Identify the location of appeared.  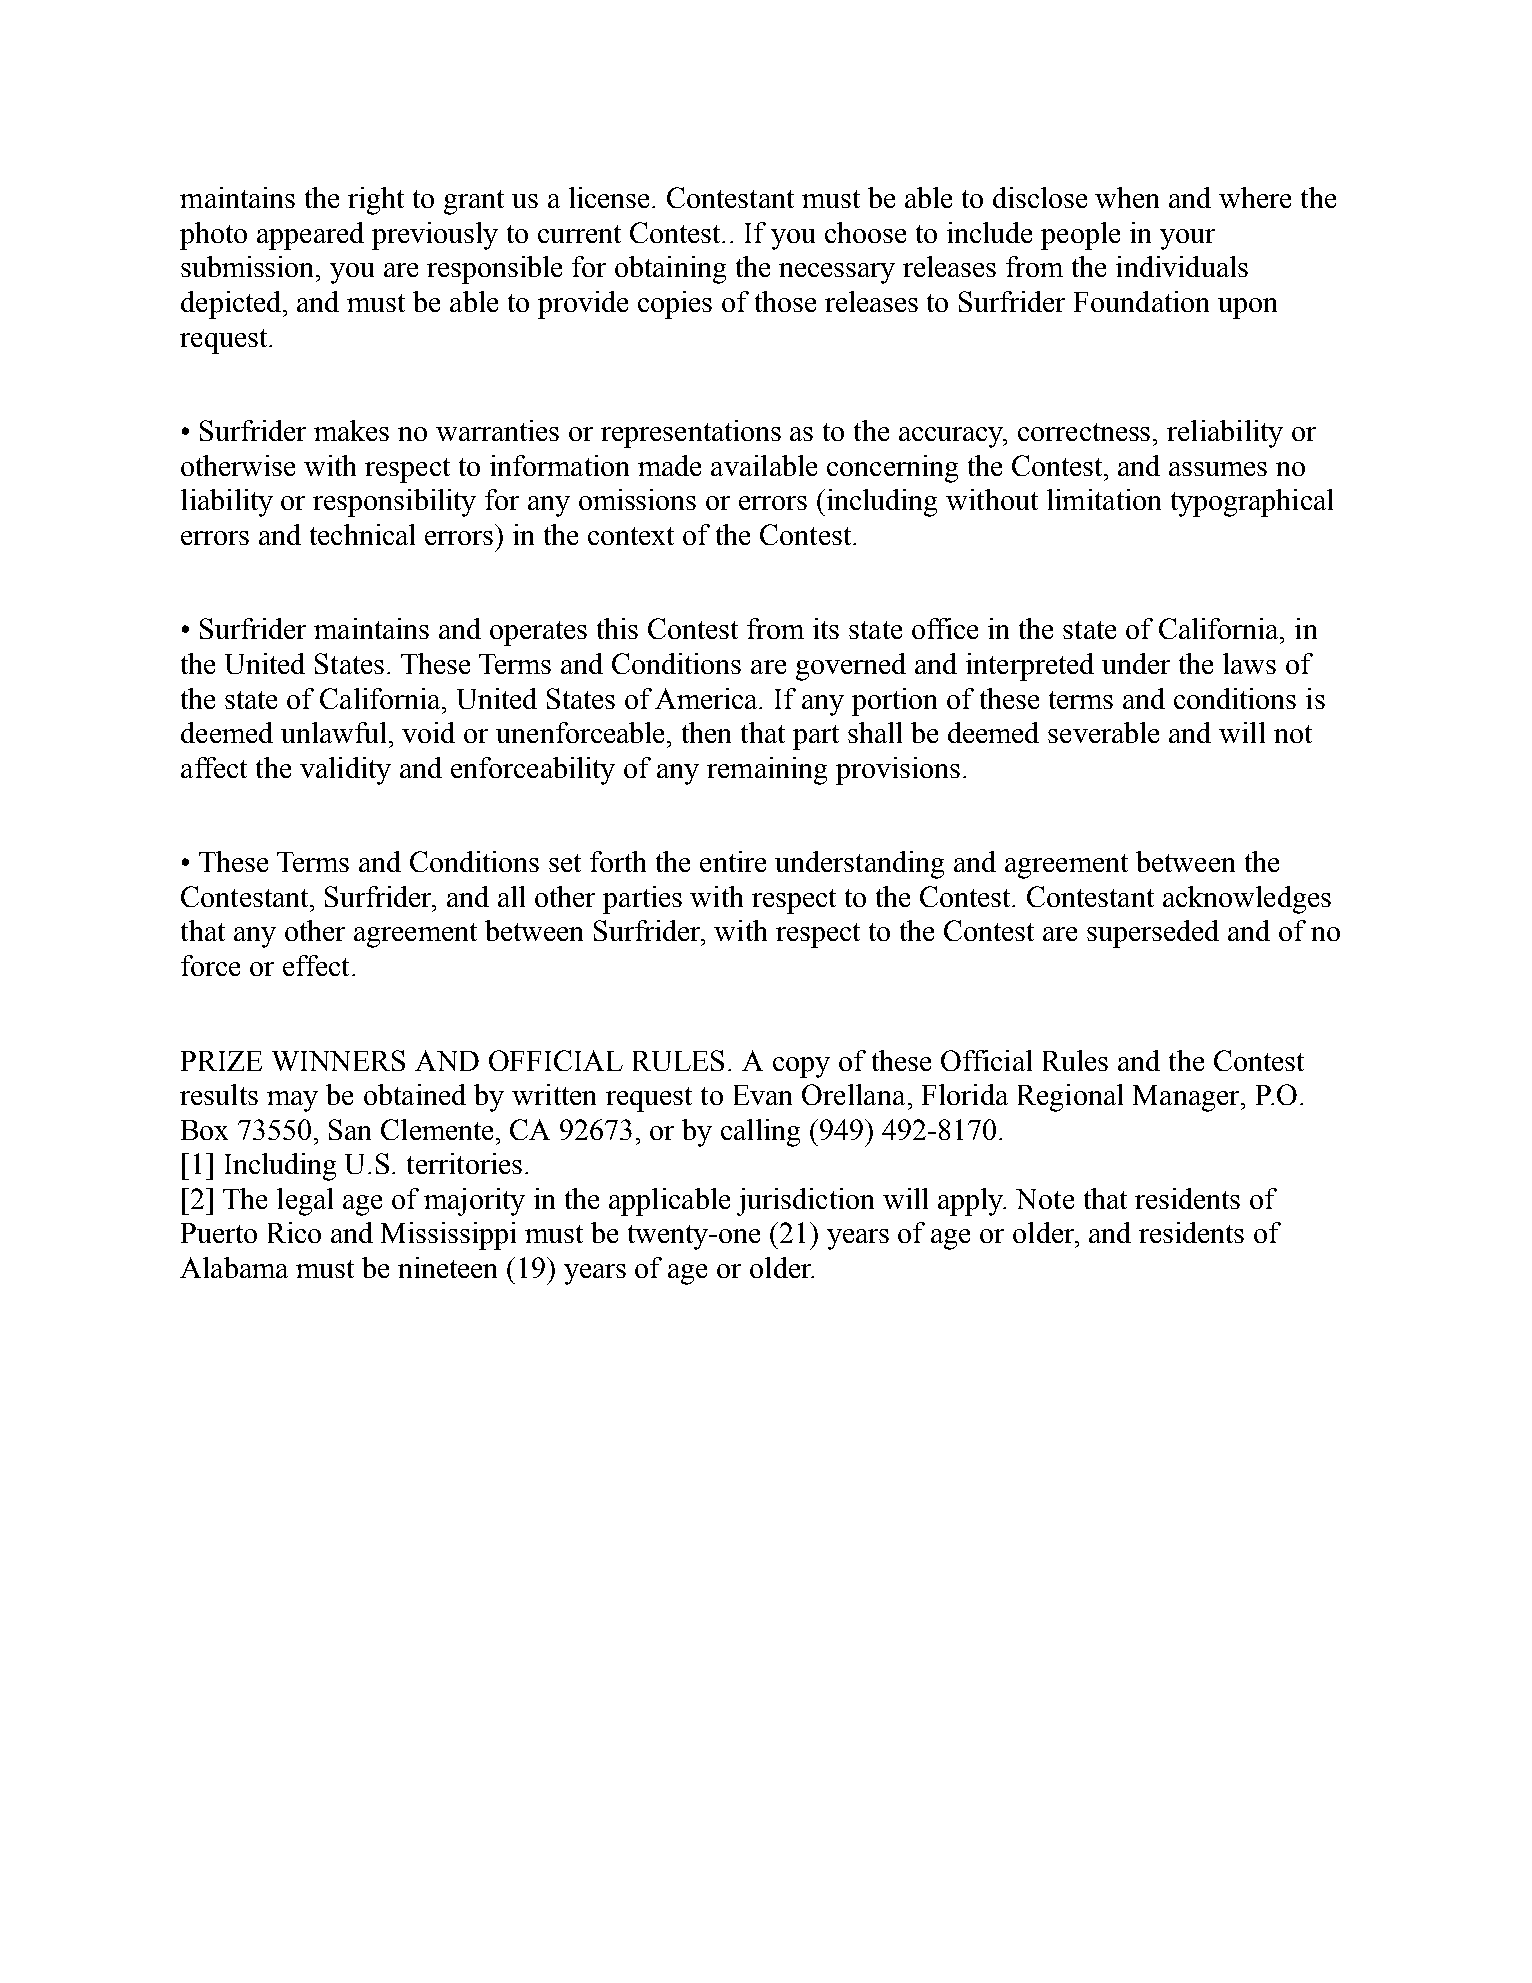
(310, 236).
